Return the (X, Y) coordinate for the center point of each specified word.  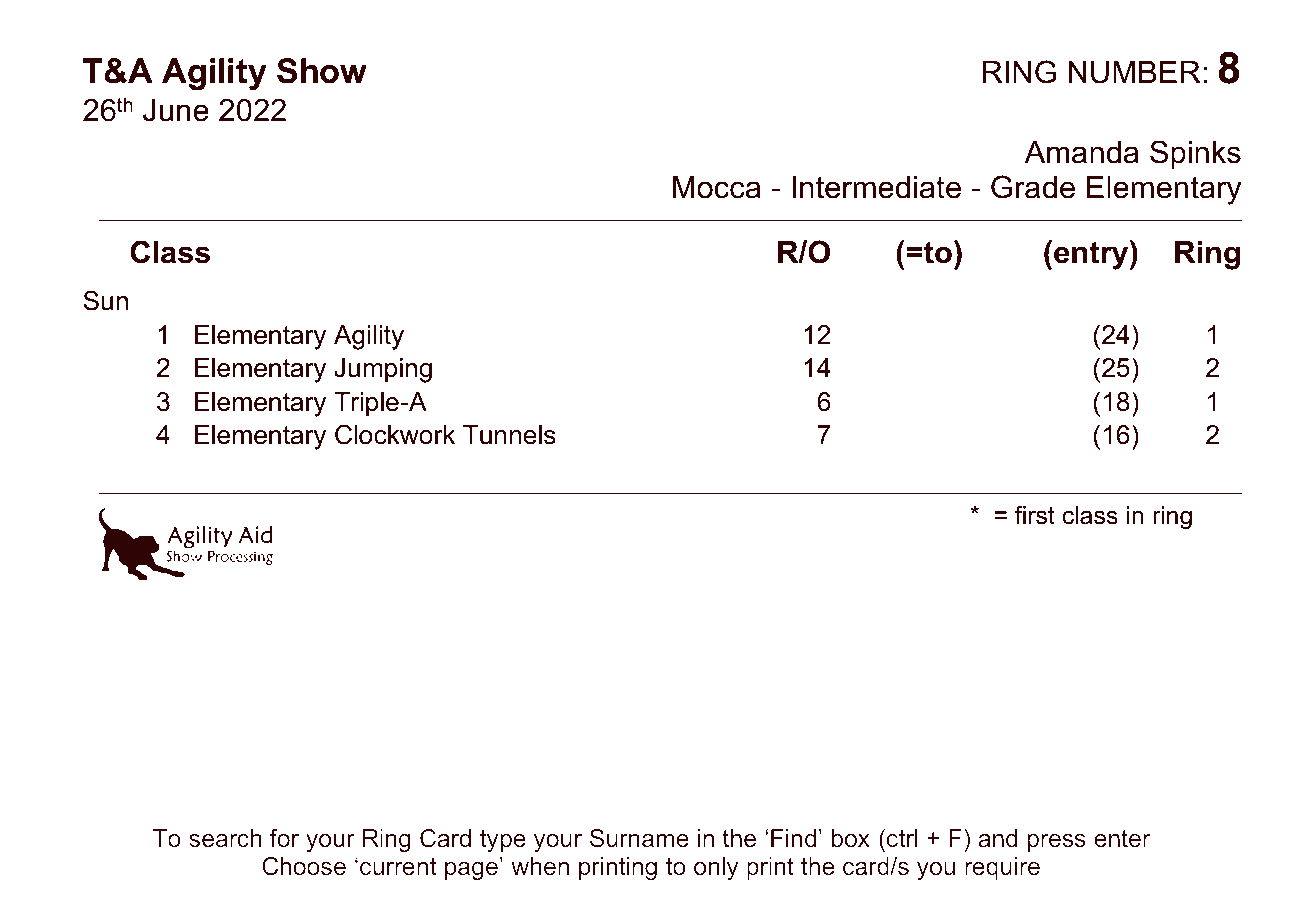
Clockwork (395, 434)
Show (322, 71)
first (1035, 515)
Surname (639, 838)
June (176, 110)
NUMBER (1134, 72)
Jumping (383, 370)
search (225, 838)
